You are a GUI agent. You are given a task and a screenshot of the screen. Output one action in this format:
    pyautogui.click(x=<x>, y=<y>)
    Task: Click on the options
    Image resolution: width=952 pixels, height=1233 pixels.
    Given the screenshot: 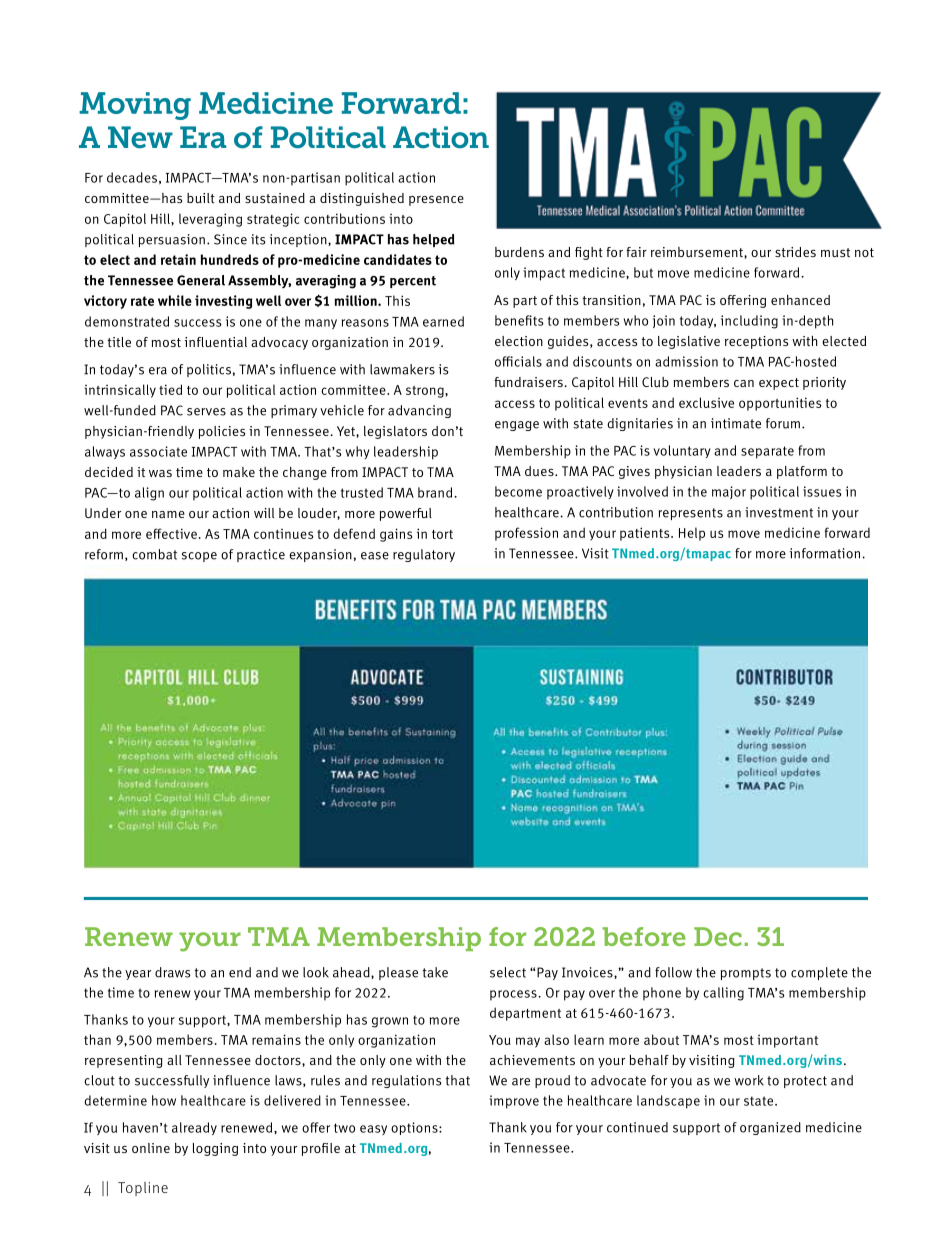 What is the action you would take?
    pyautogui.click(x=415, y=1128)
